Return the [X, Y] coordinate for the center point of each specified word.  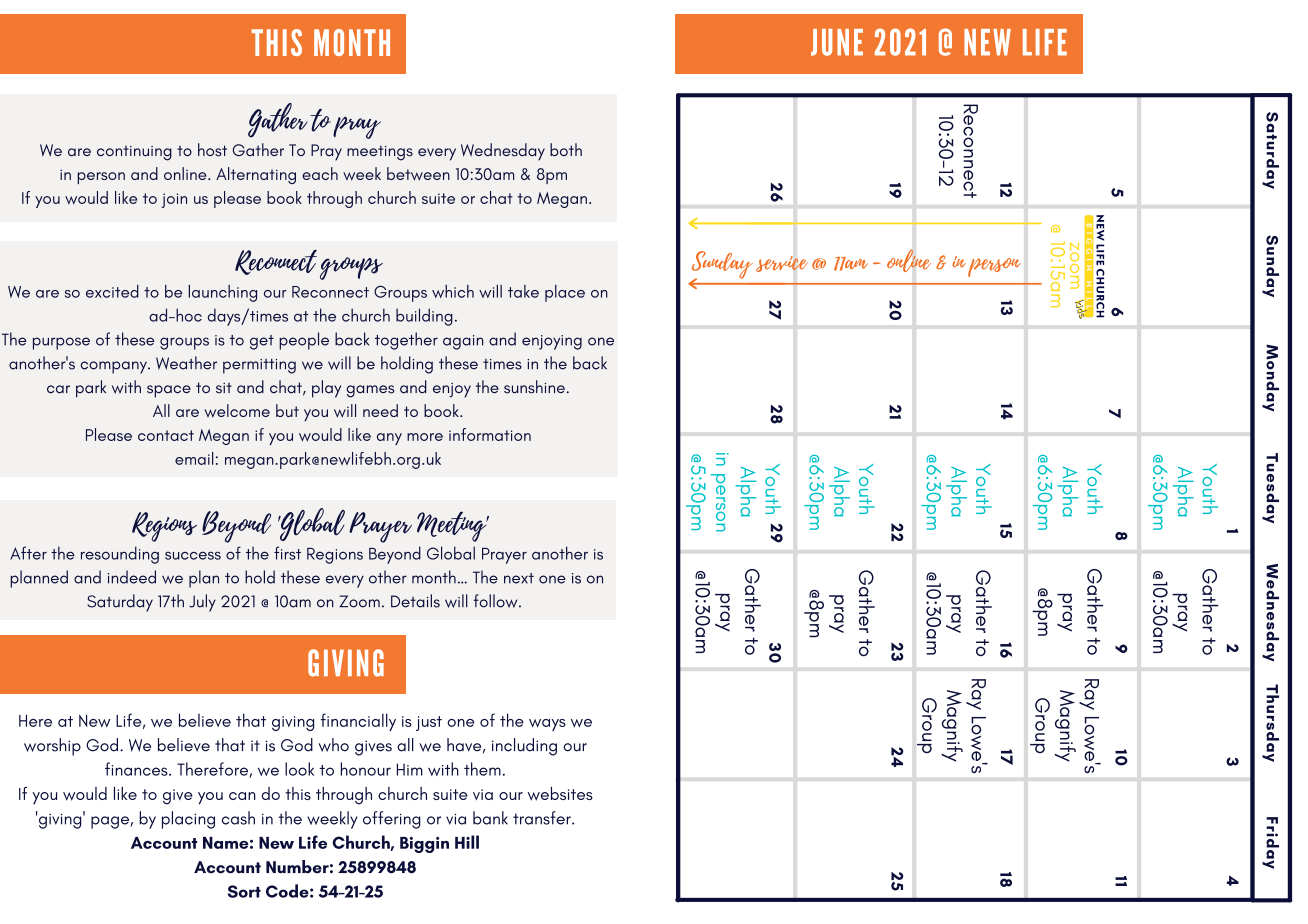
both [566, 149]
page [111, 822]
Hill [467, 842]
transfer [543, 818]
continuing [134, 153]
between [418, 174]
